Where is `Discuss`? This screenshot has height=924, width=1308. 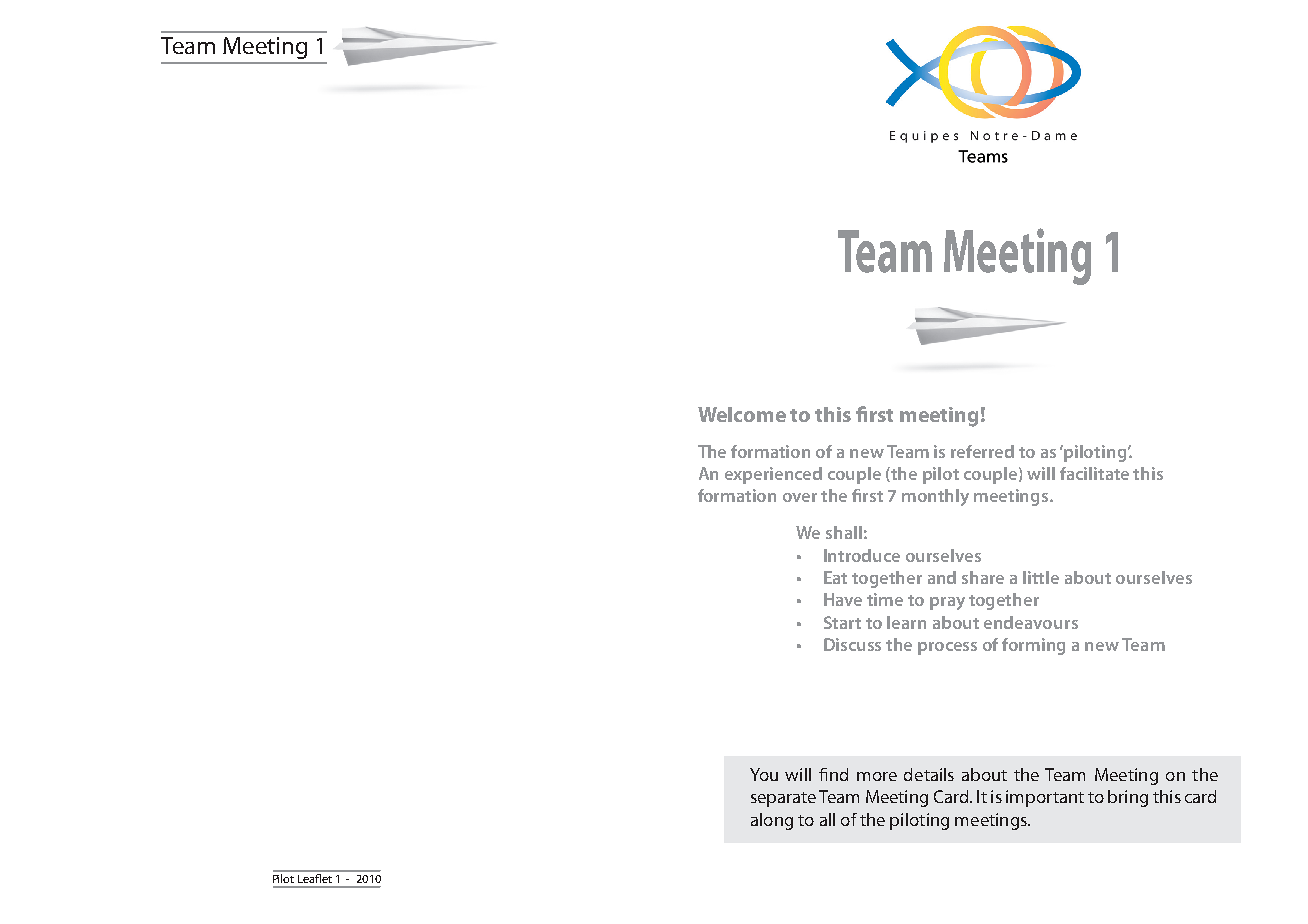 Discuss is located at coordinates (852, 644).
